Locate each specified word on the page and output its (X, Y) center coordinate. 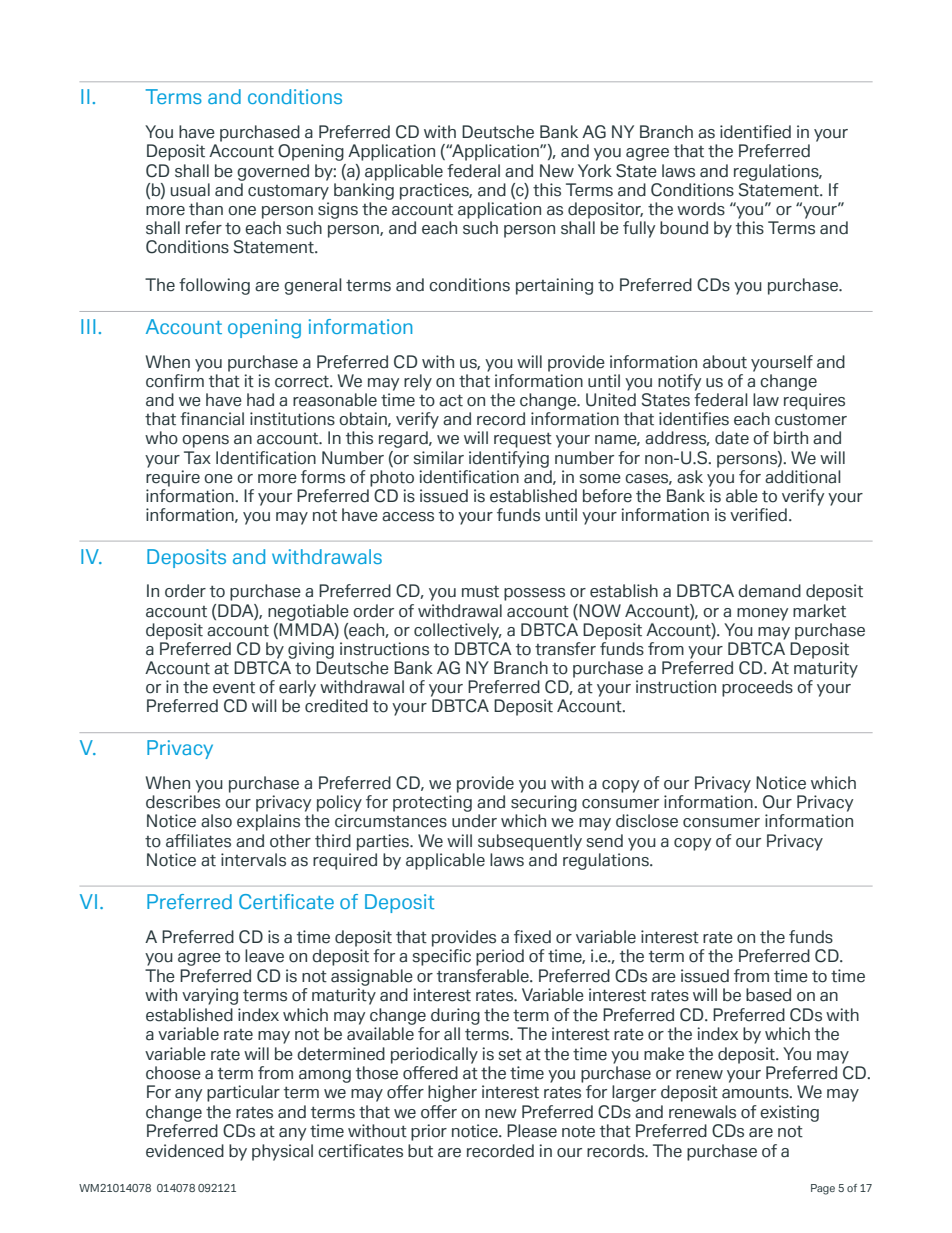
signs (338, 210)
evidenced (185, 1151)
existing (789, 1113)
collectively (458, 631)
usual (190, 190)
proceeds (757, 688)
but (420, 1151)
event (234, 688)
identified (755, 132)
